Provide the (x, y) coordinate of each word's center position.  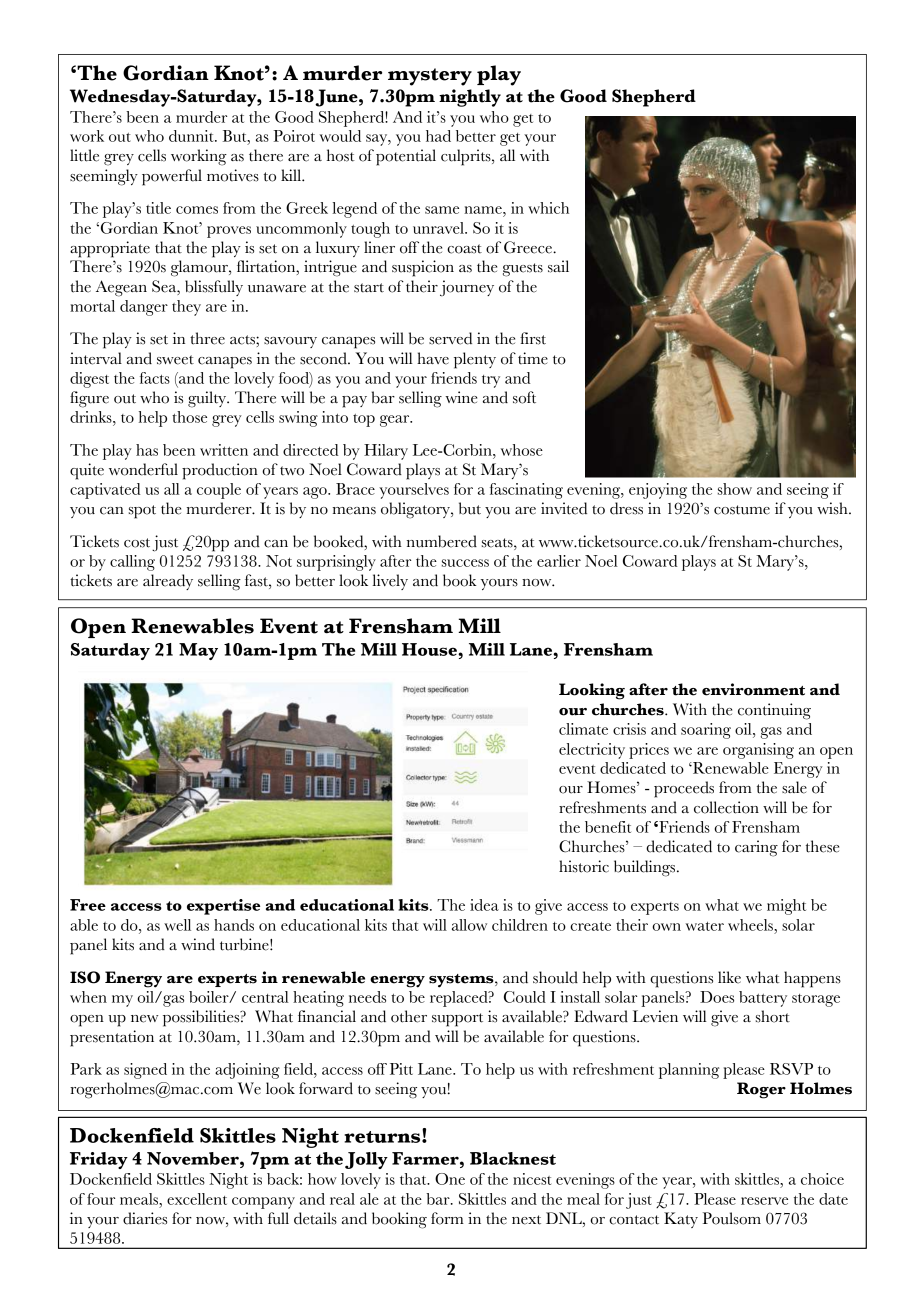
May (198, 651)
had (438, 136)
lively (390, 582)
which (548, 208)
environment (753, 689)
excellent (197, 1199)
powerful (172, 177)
